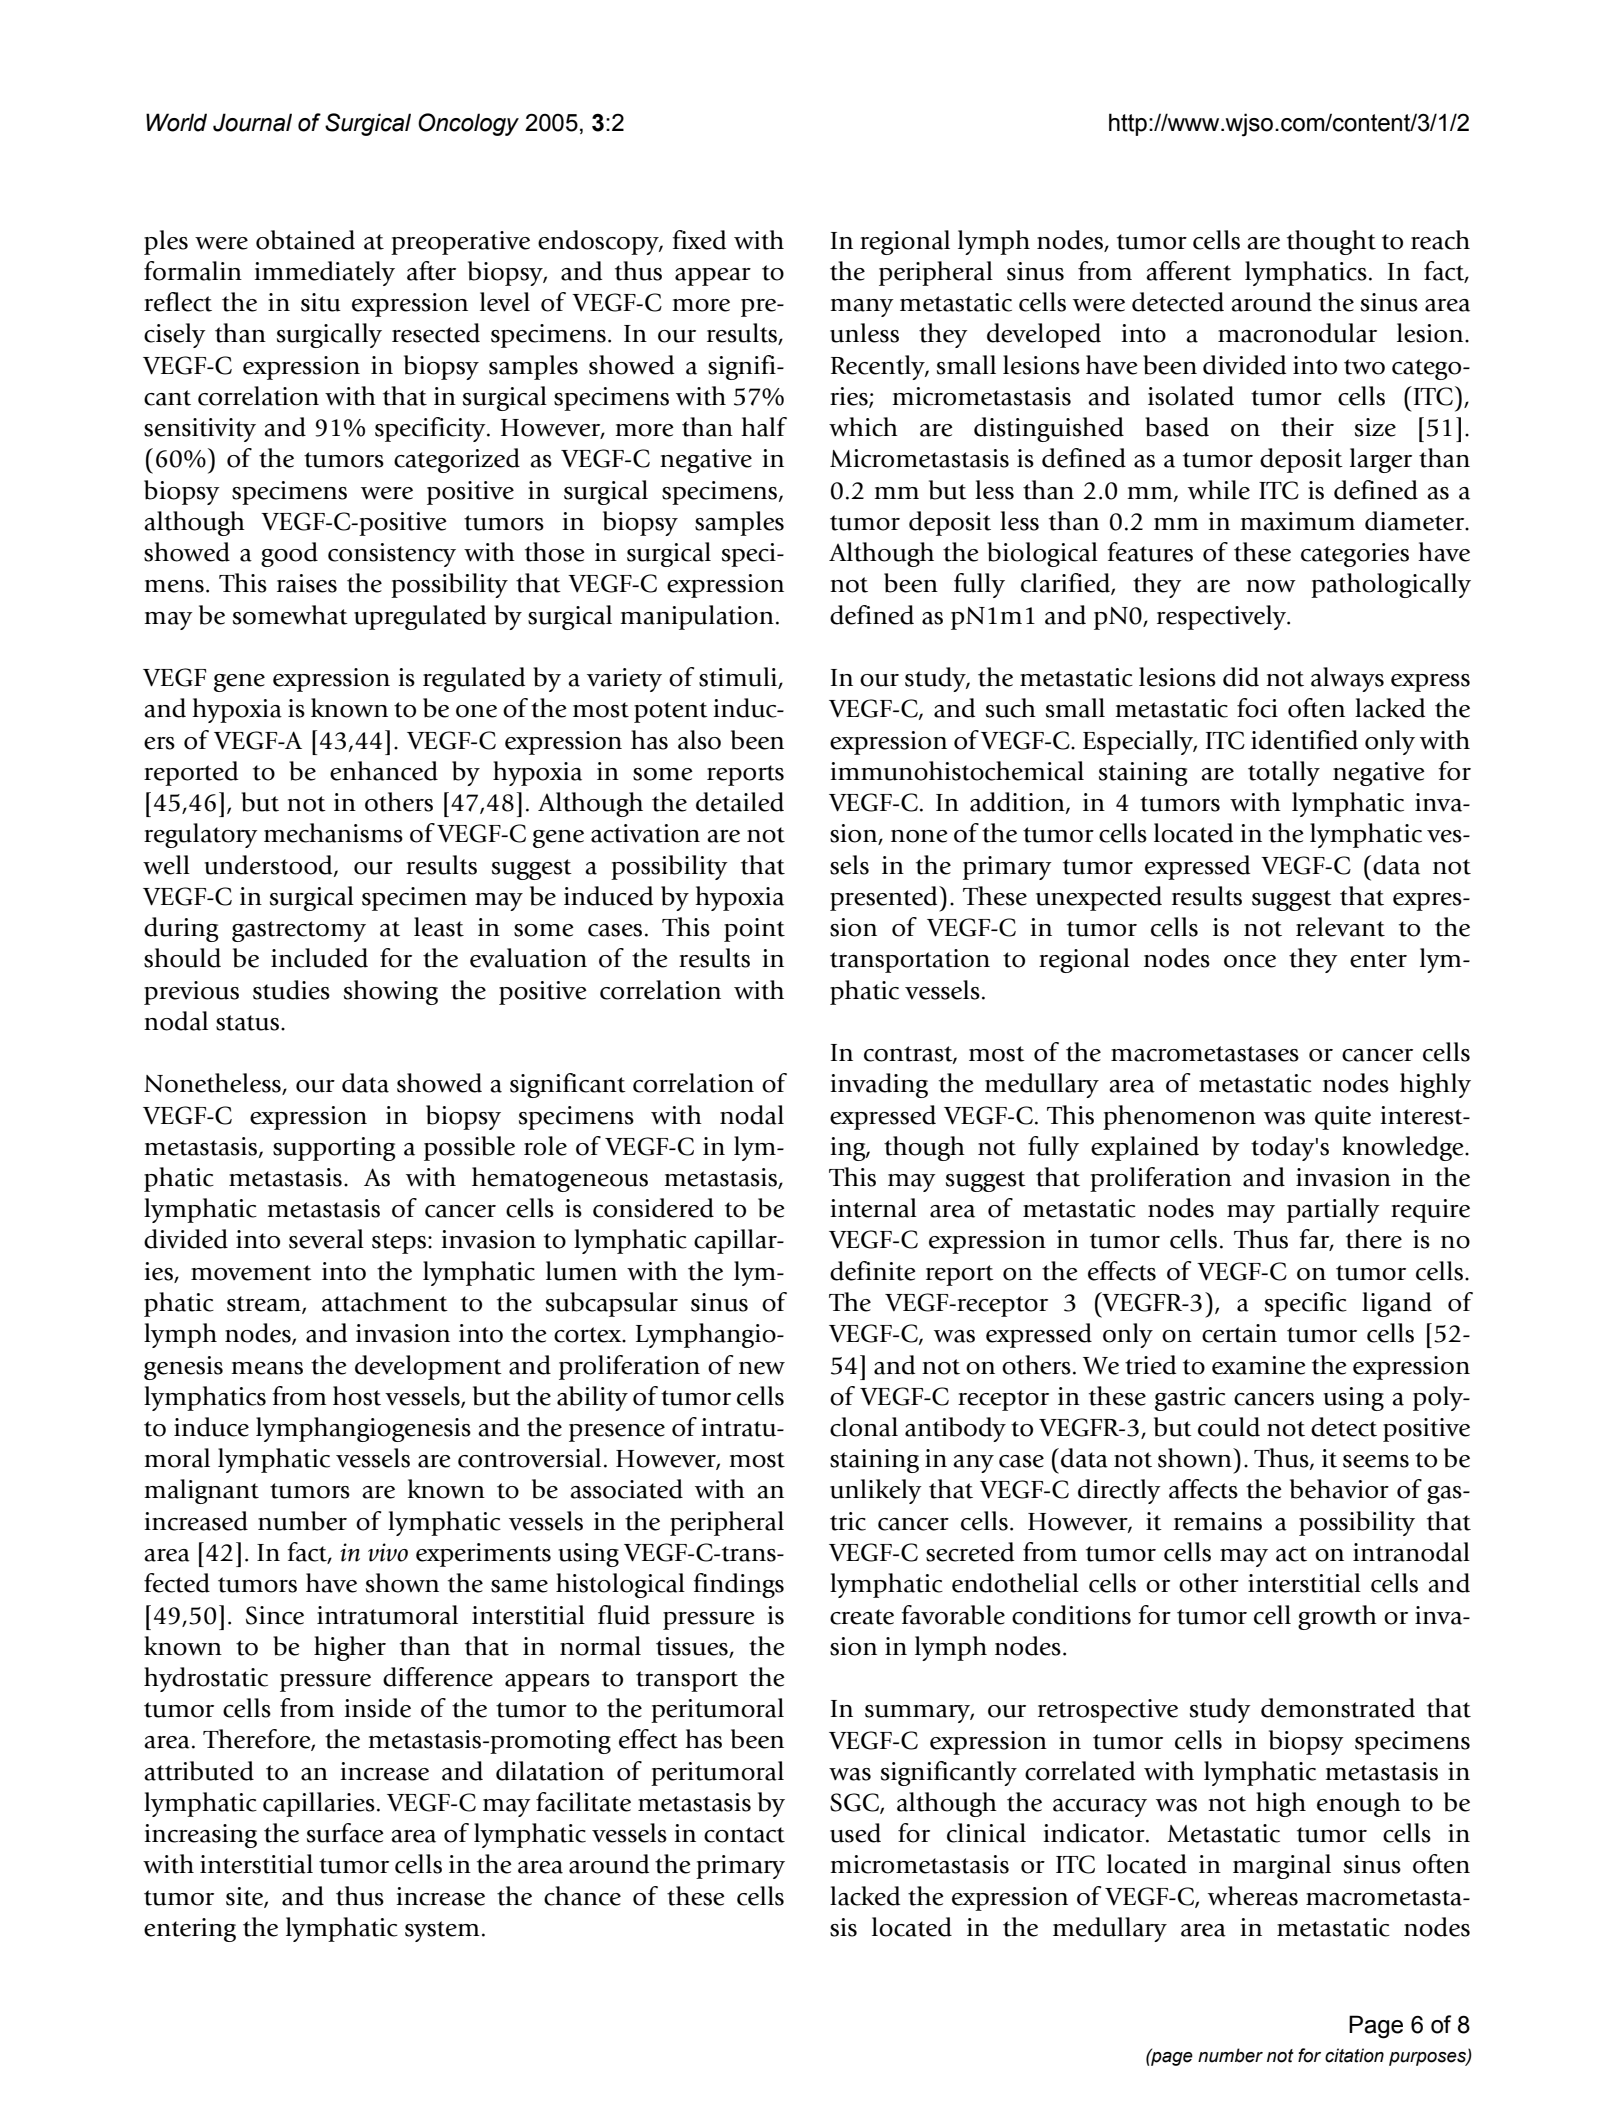 This screenshot has width=1622, height=2106. Describe the element at coordinates (442, 1931) in the screenshot. I see `system` at that location.
